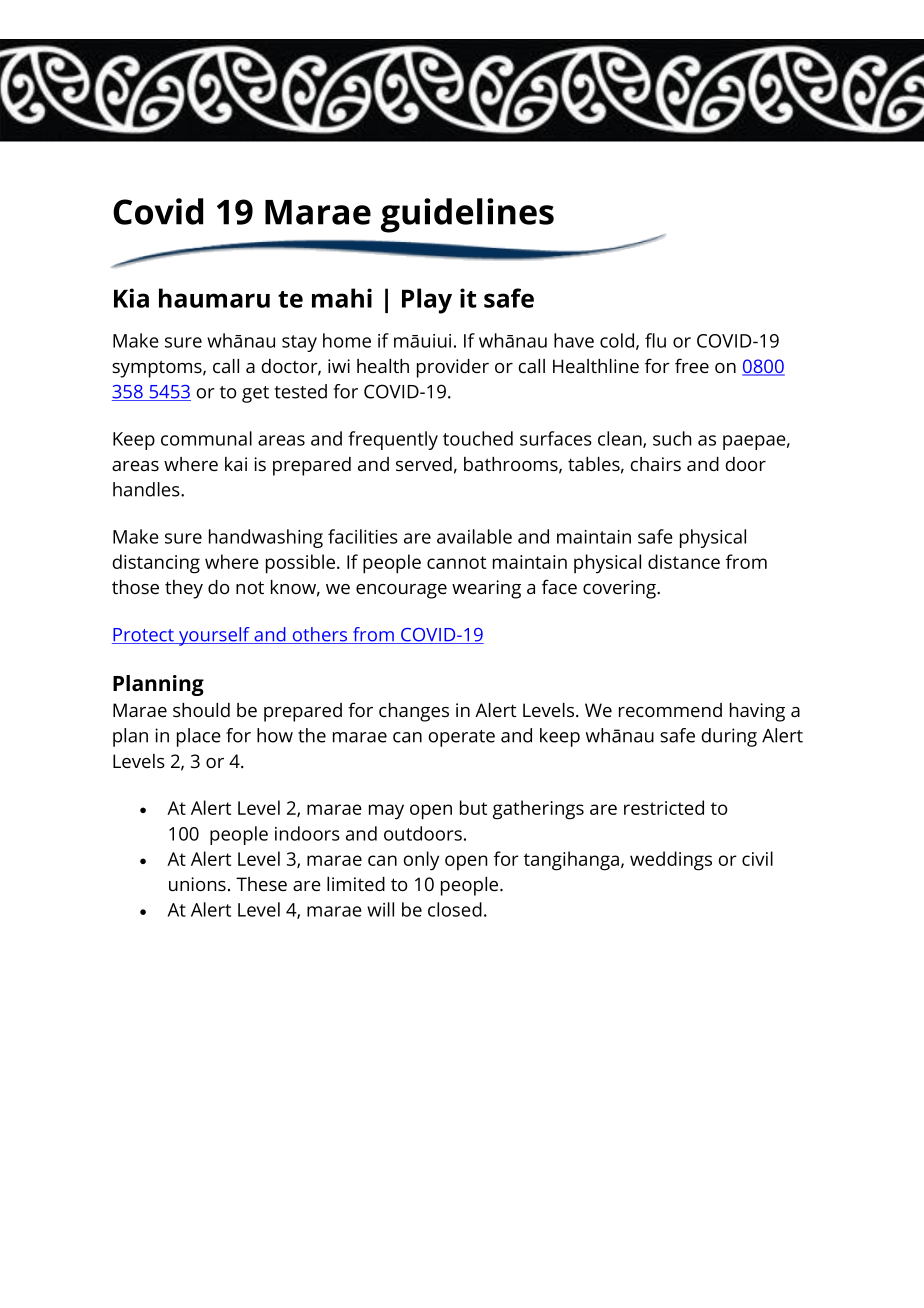  I want to click on place, so click(199, 737).
